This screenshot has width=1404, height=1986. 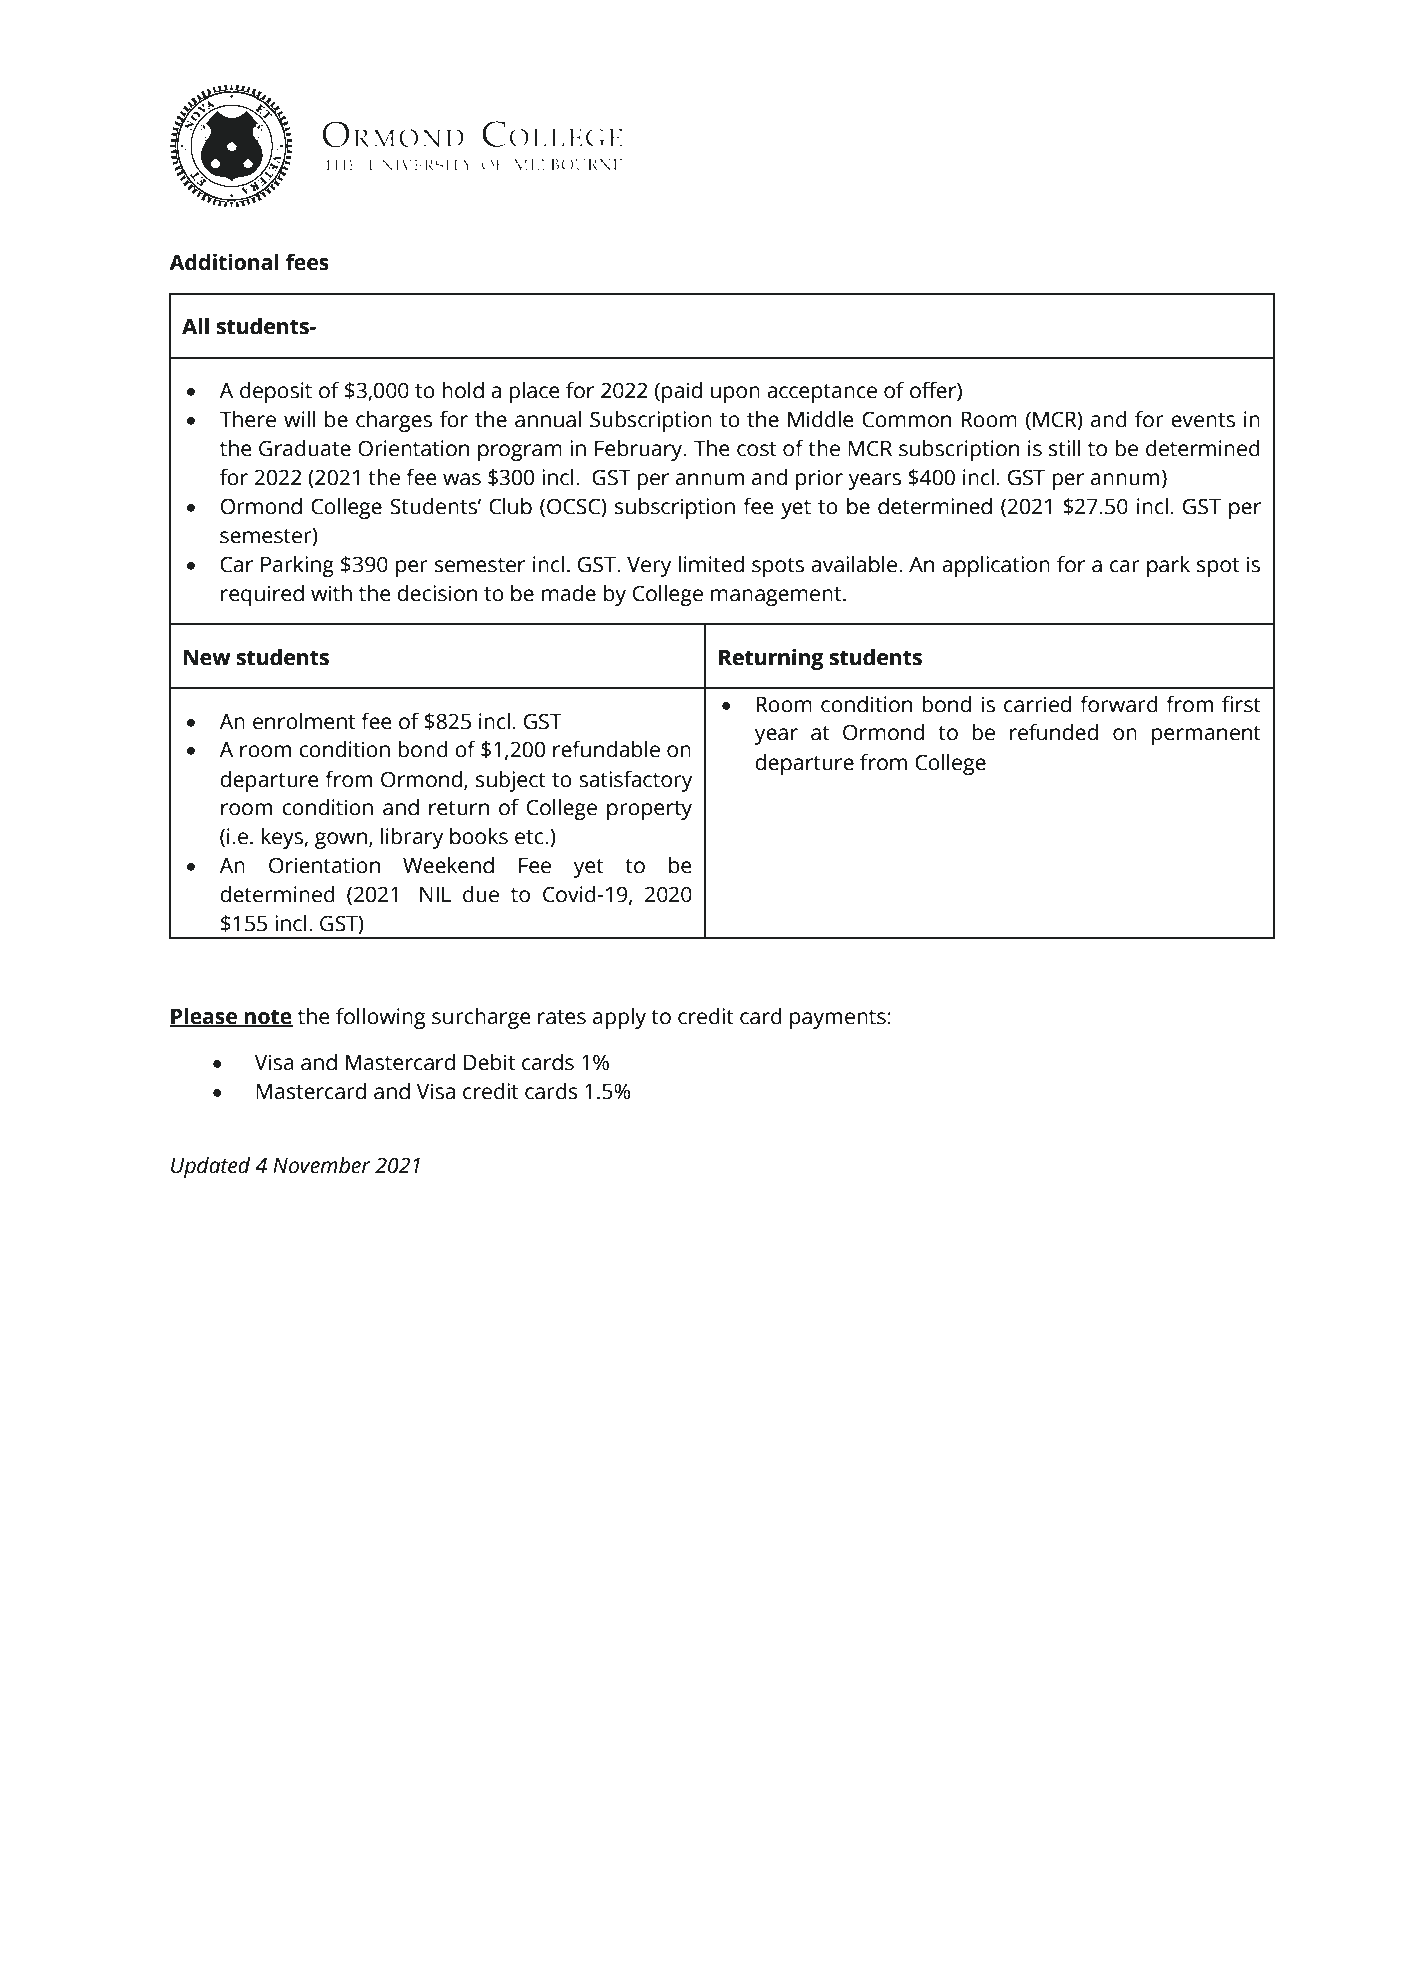 I want to click on with, so click(x=331, y=593).
